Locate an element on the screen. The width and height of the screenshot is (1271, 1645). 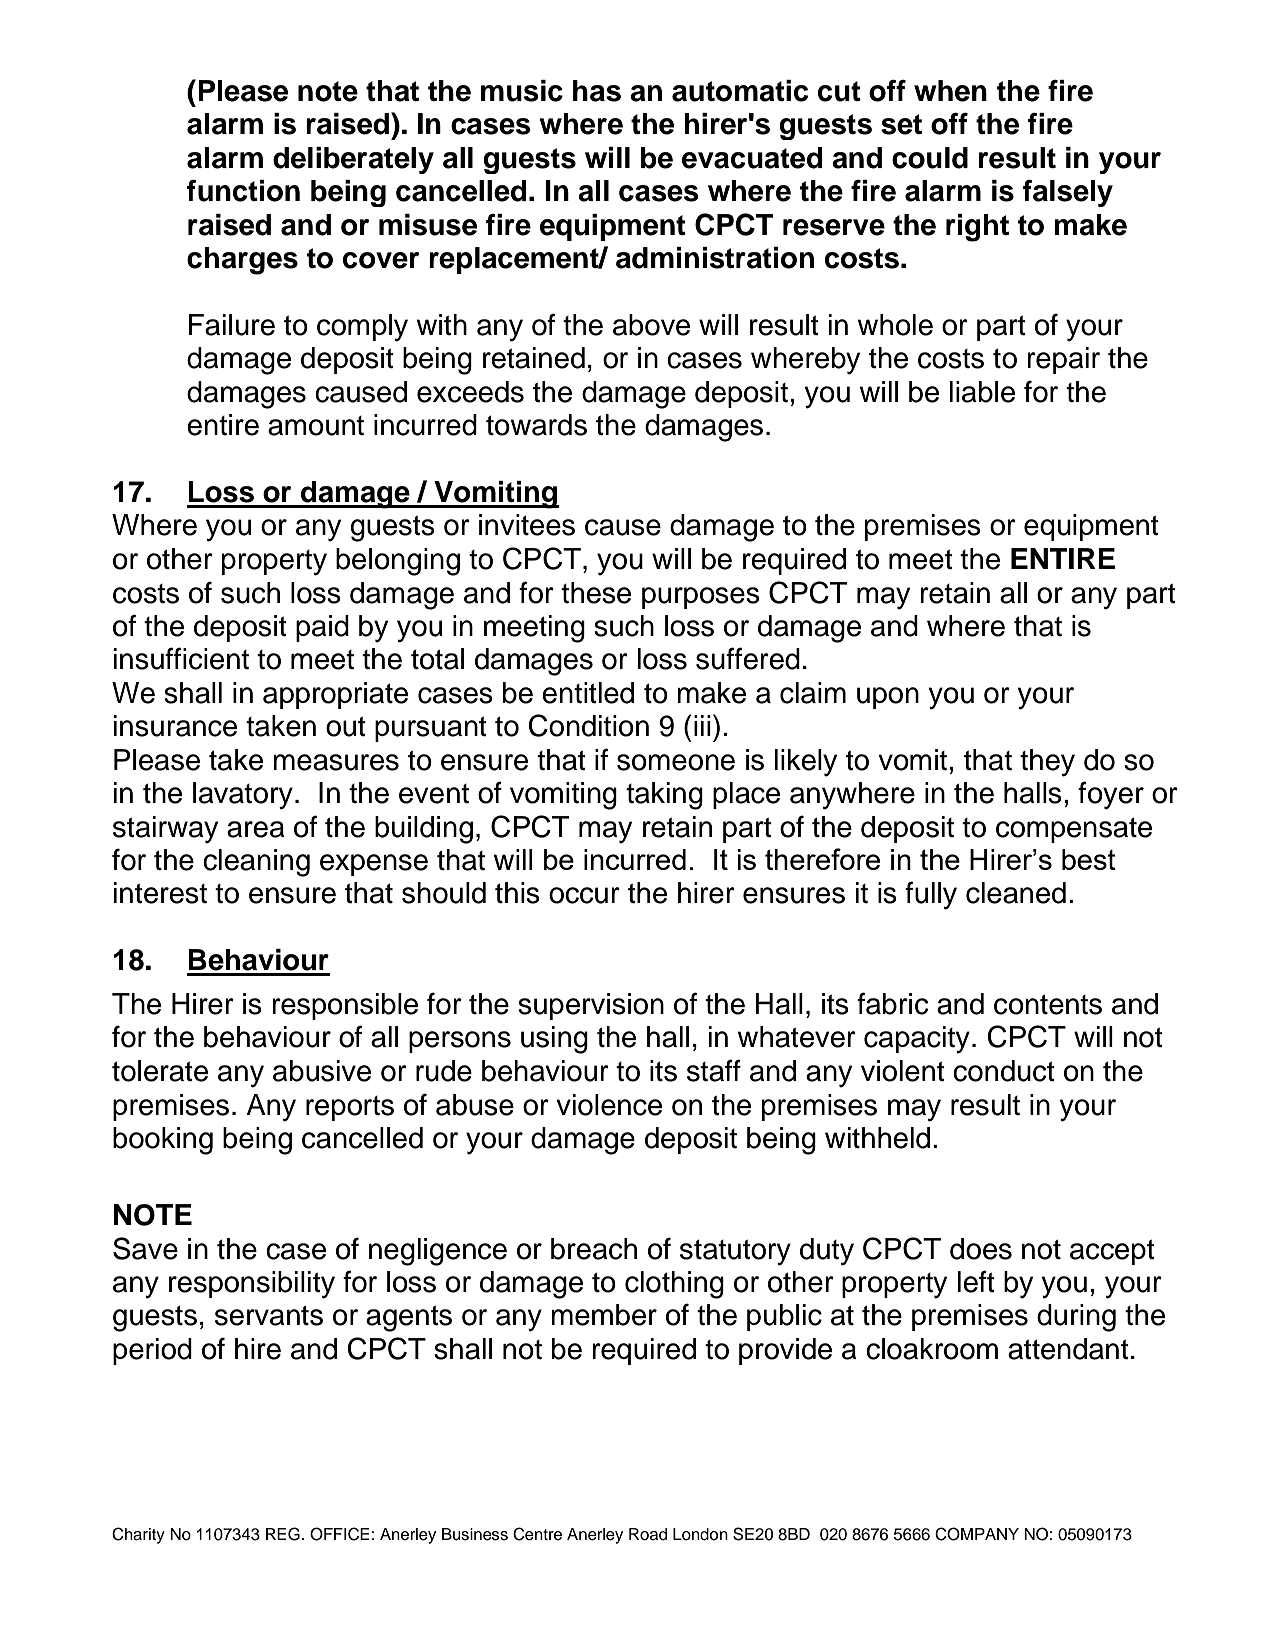
REG is located at coordinates (283, 1534).
